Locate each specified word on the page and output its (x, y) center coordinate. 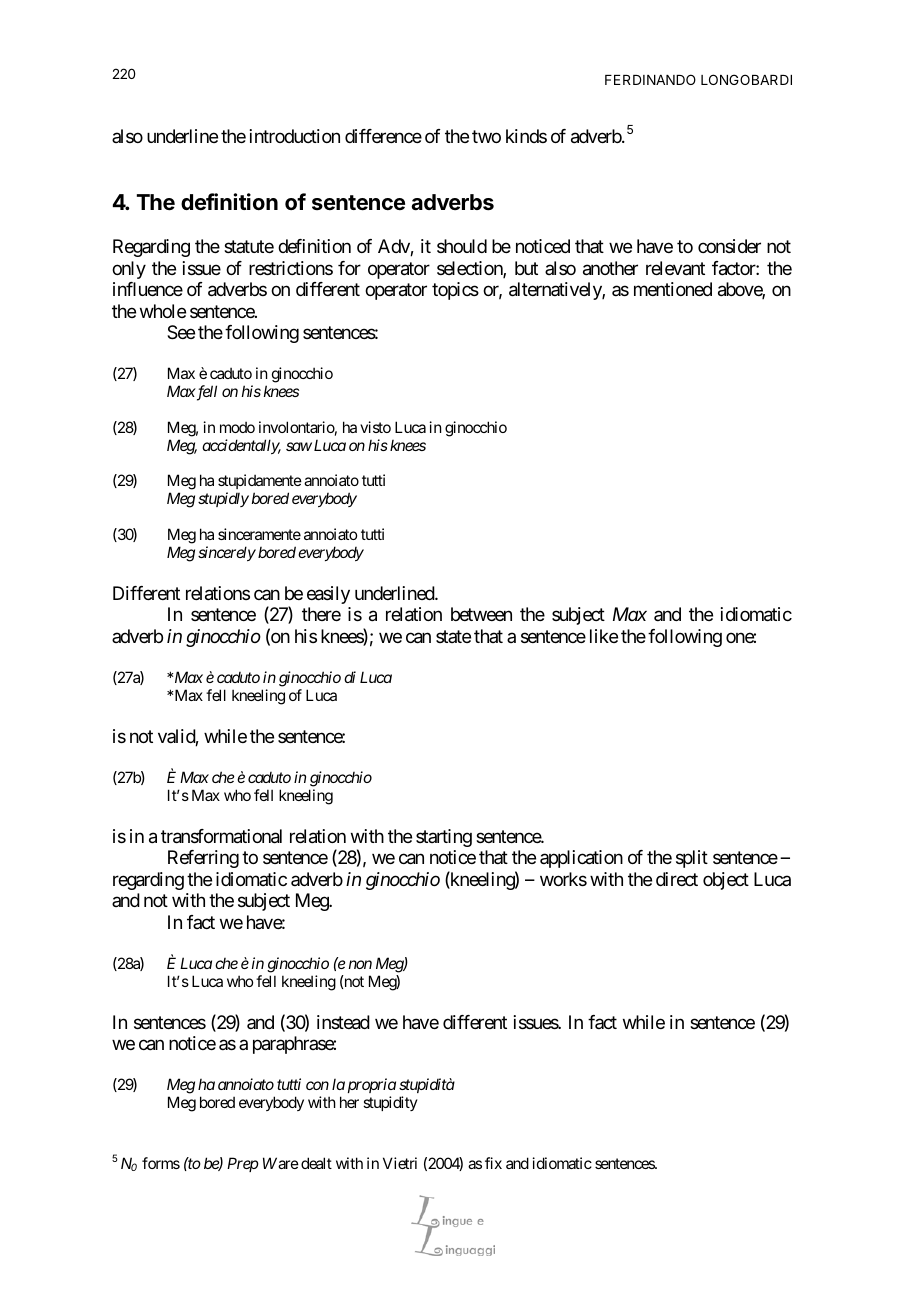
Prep (243, 1164)
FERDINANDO (650, 79)
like (604, 636)
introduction (295, 136)
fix (493, 1163)
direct (677, 879)
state (453, 636)
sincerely (227, 553)
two (486, 136)
